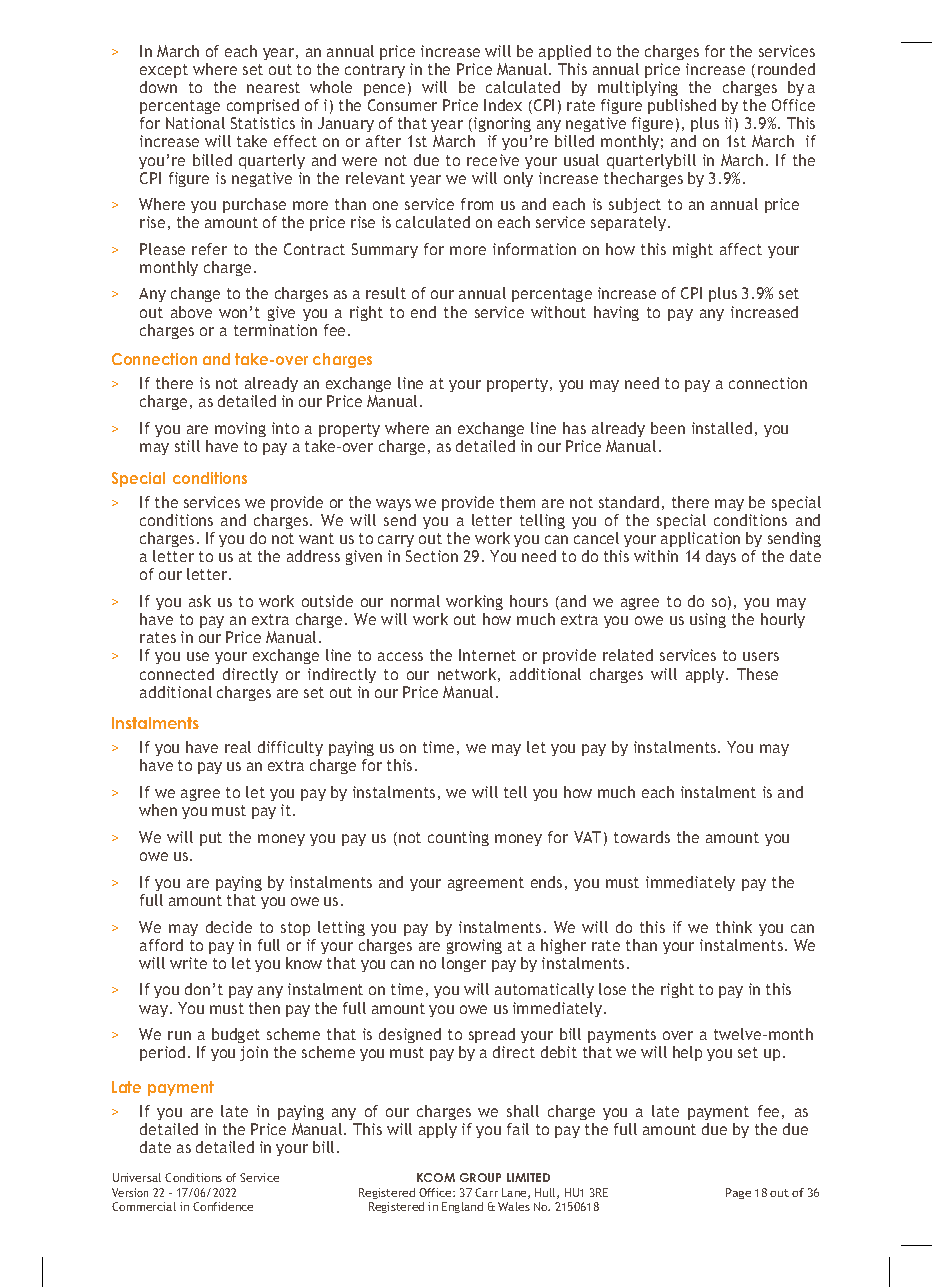 The width and height of the image is (933, 1288). Describe the element at coordinates (195, 123) in the image. I see `National` at that location.
